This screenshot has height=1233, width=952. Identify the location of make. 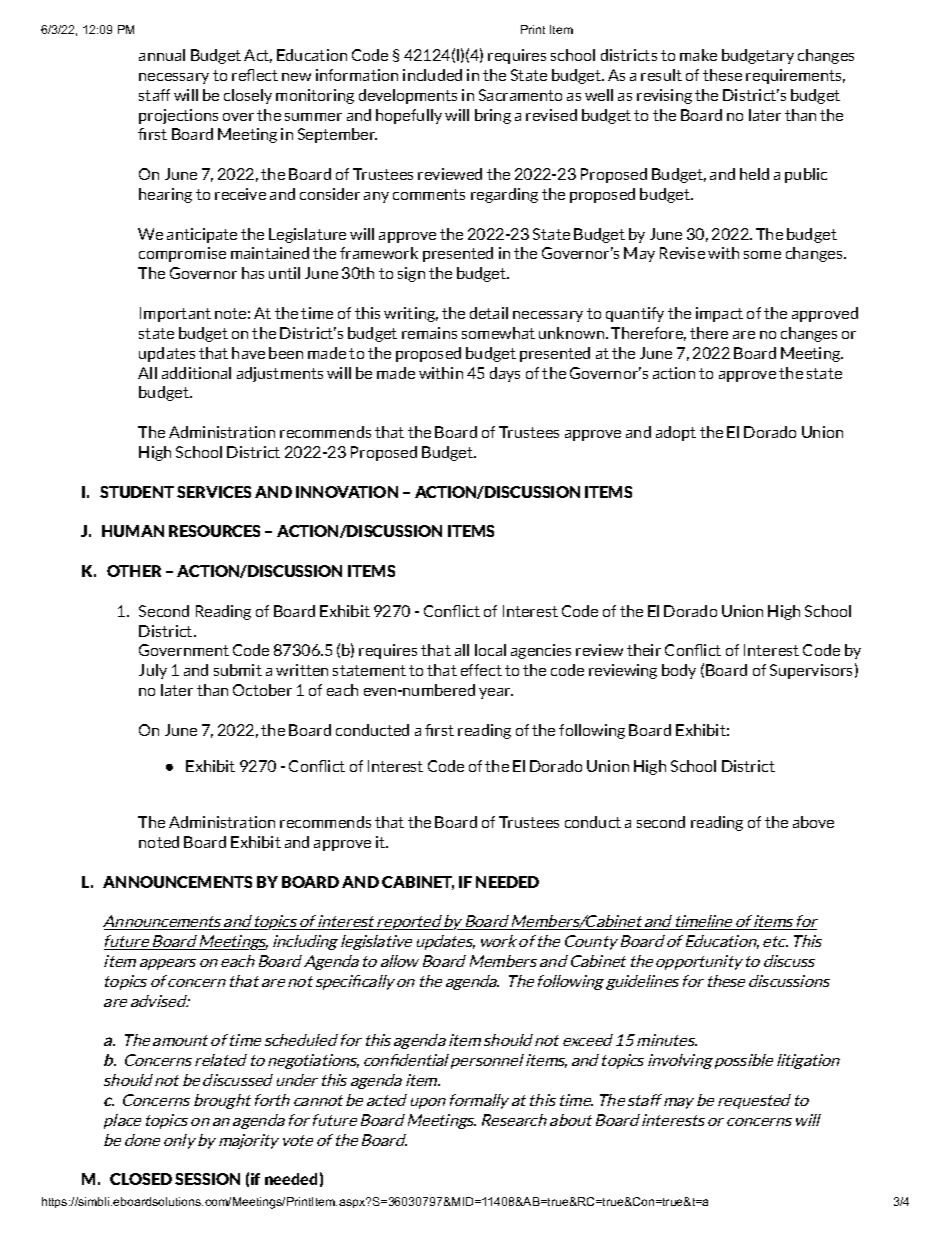
(698, 55).
